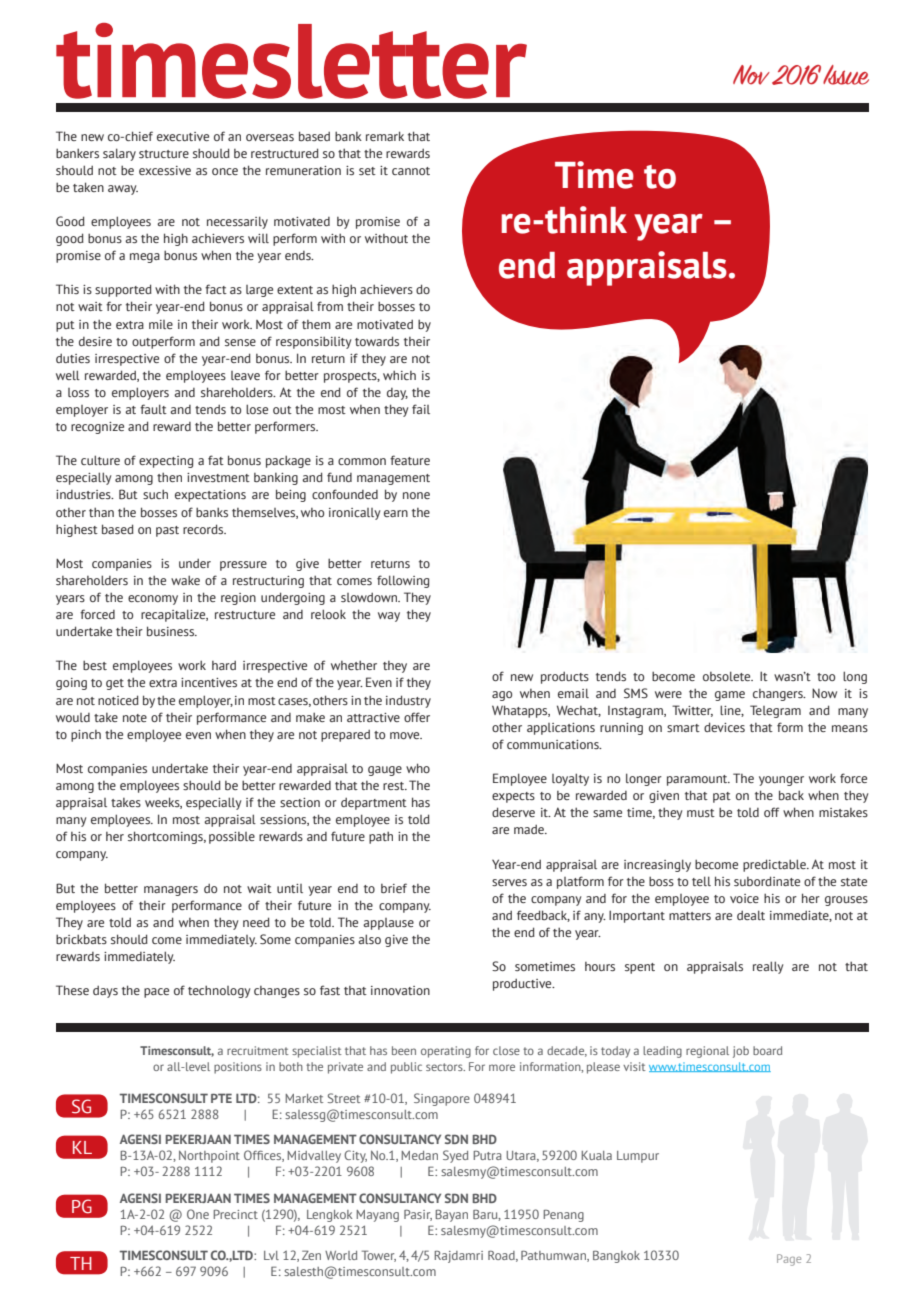 The width and height of the screenshot is (924, 1308). I want to click on remark, so click(385, 136).
